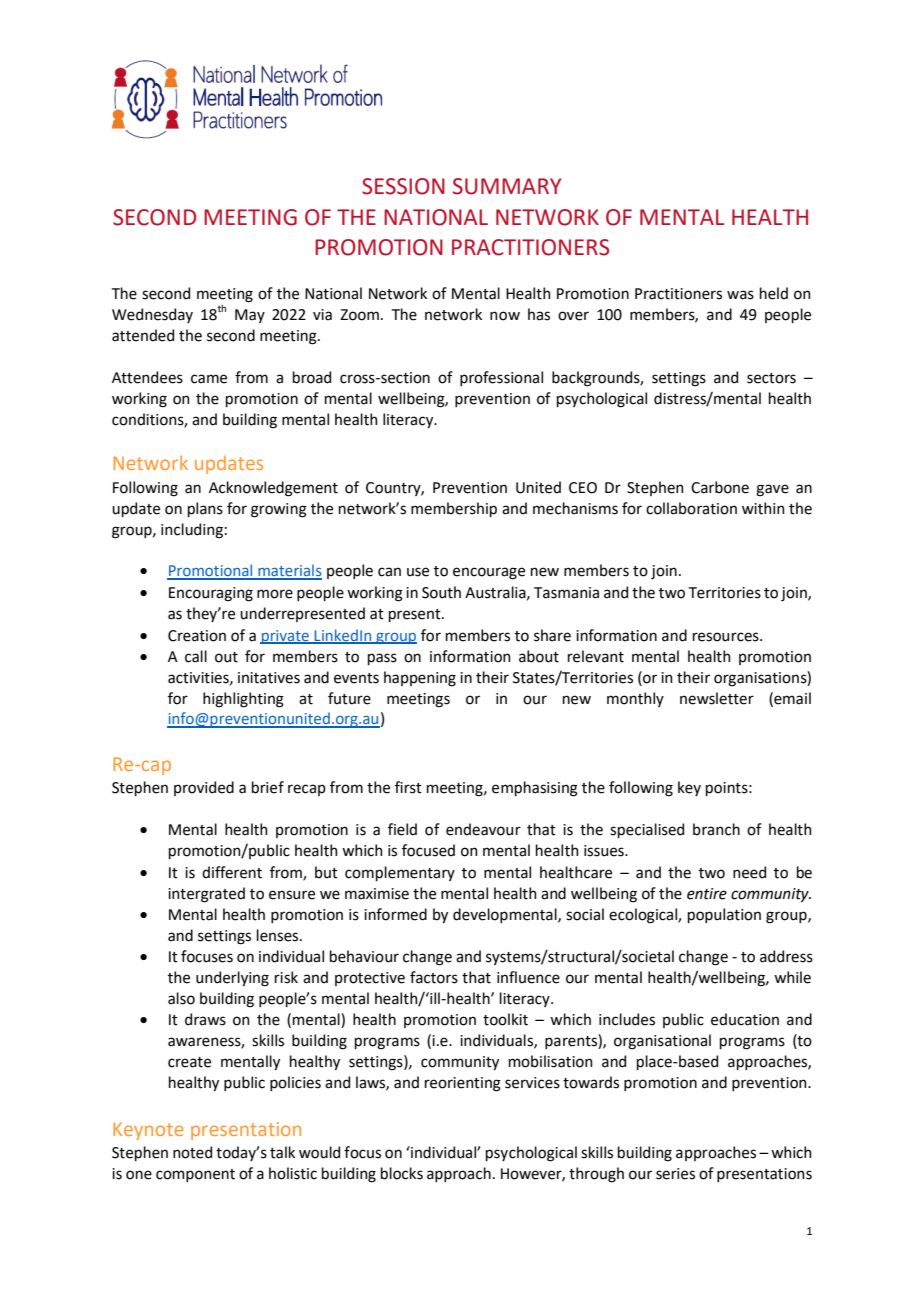 This screenshot has height=1308, width=924. I want to click on newsletter, so click(717, 698).
